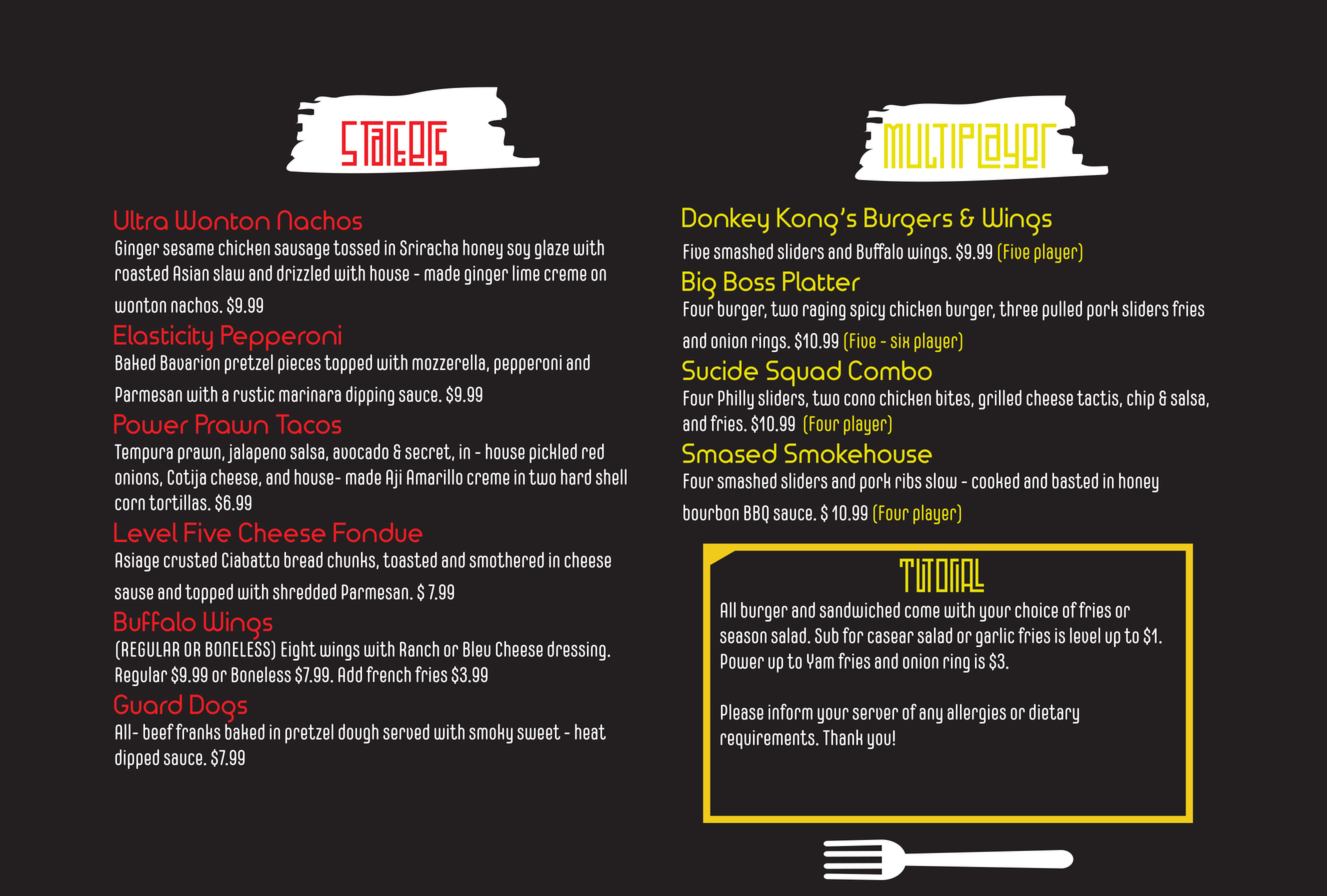  Describe the element at coordinates (821, 281) in the screenshot. I see `Platter` at that location.
